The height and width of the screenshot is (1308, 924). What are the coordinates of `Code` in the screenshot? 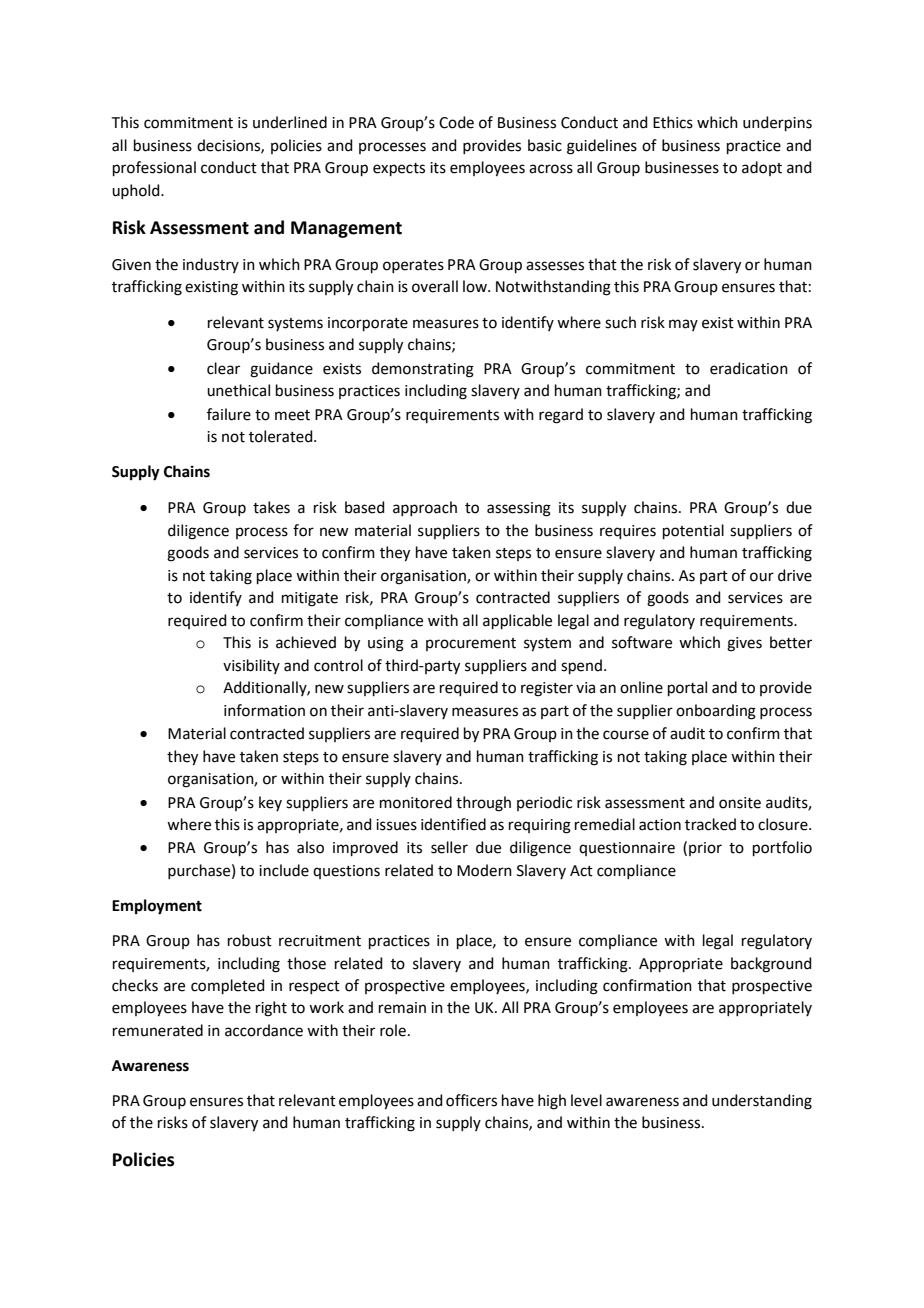 It's located at (456, 122).
